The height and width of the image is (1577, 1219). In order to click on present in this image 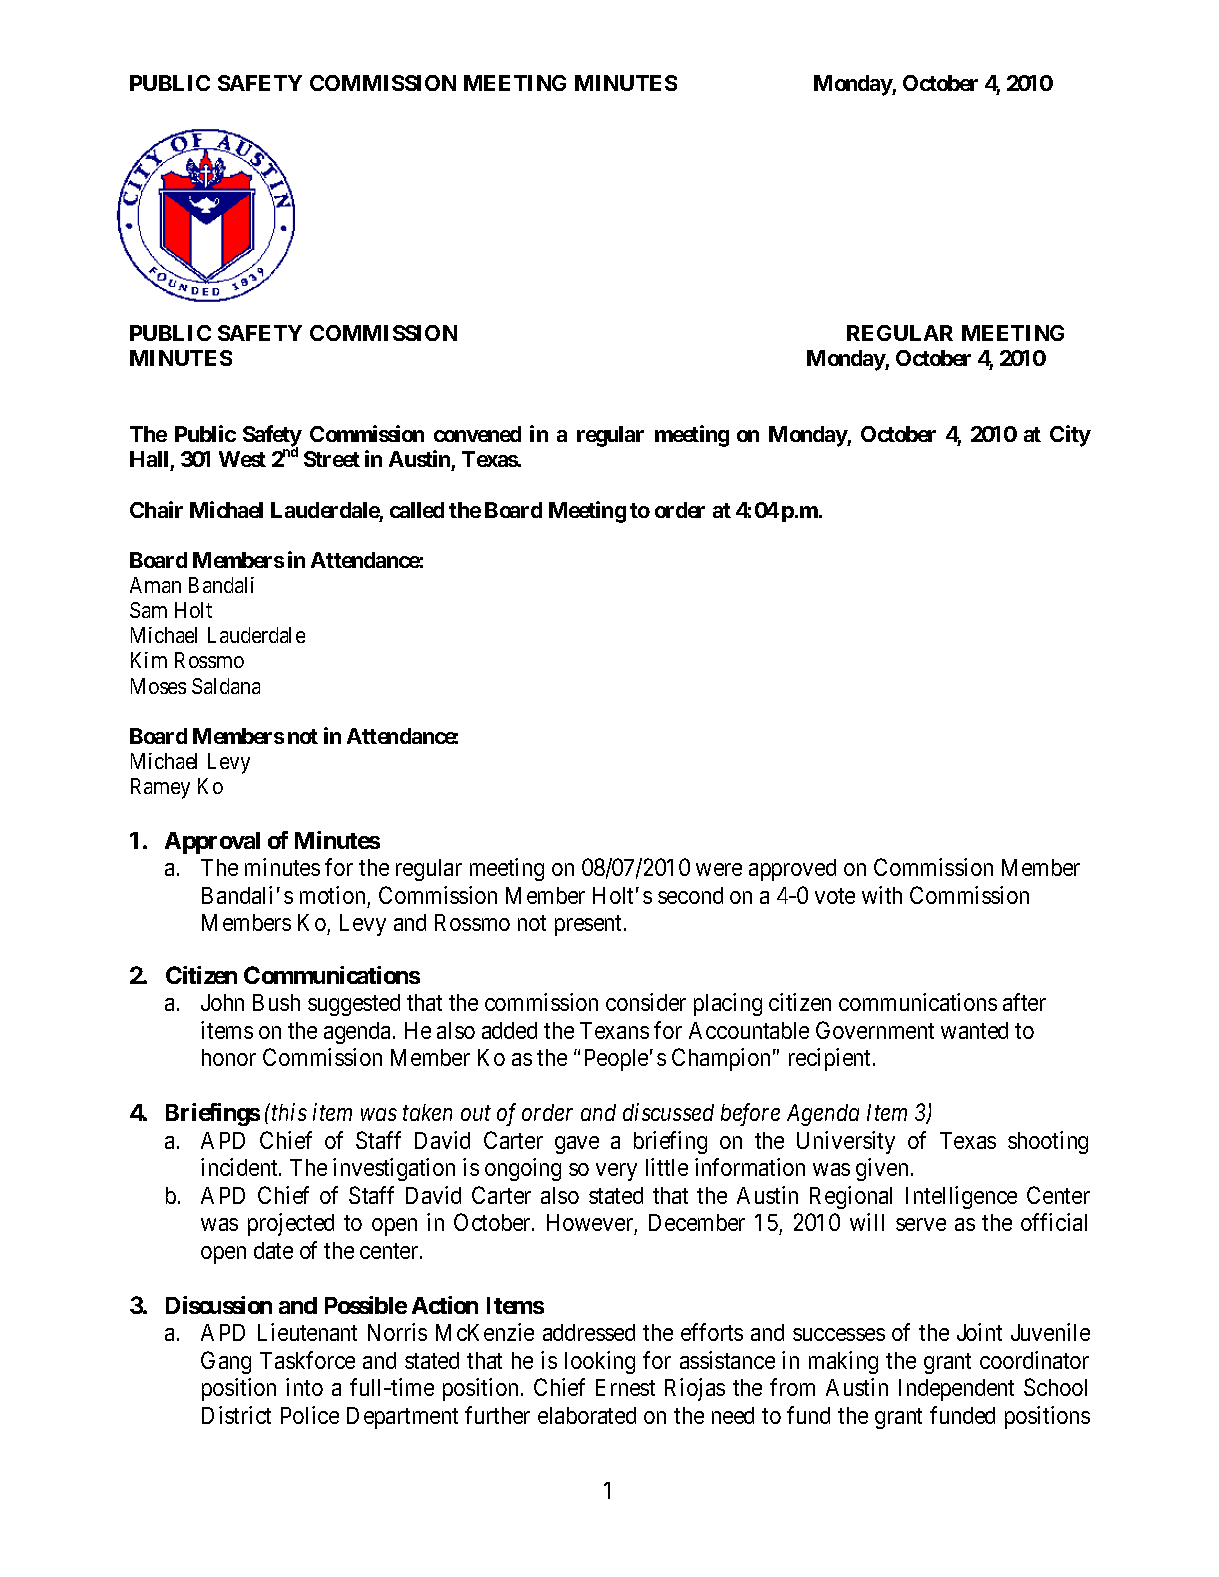, I will do `click(590, 925)`.
